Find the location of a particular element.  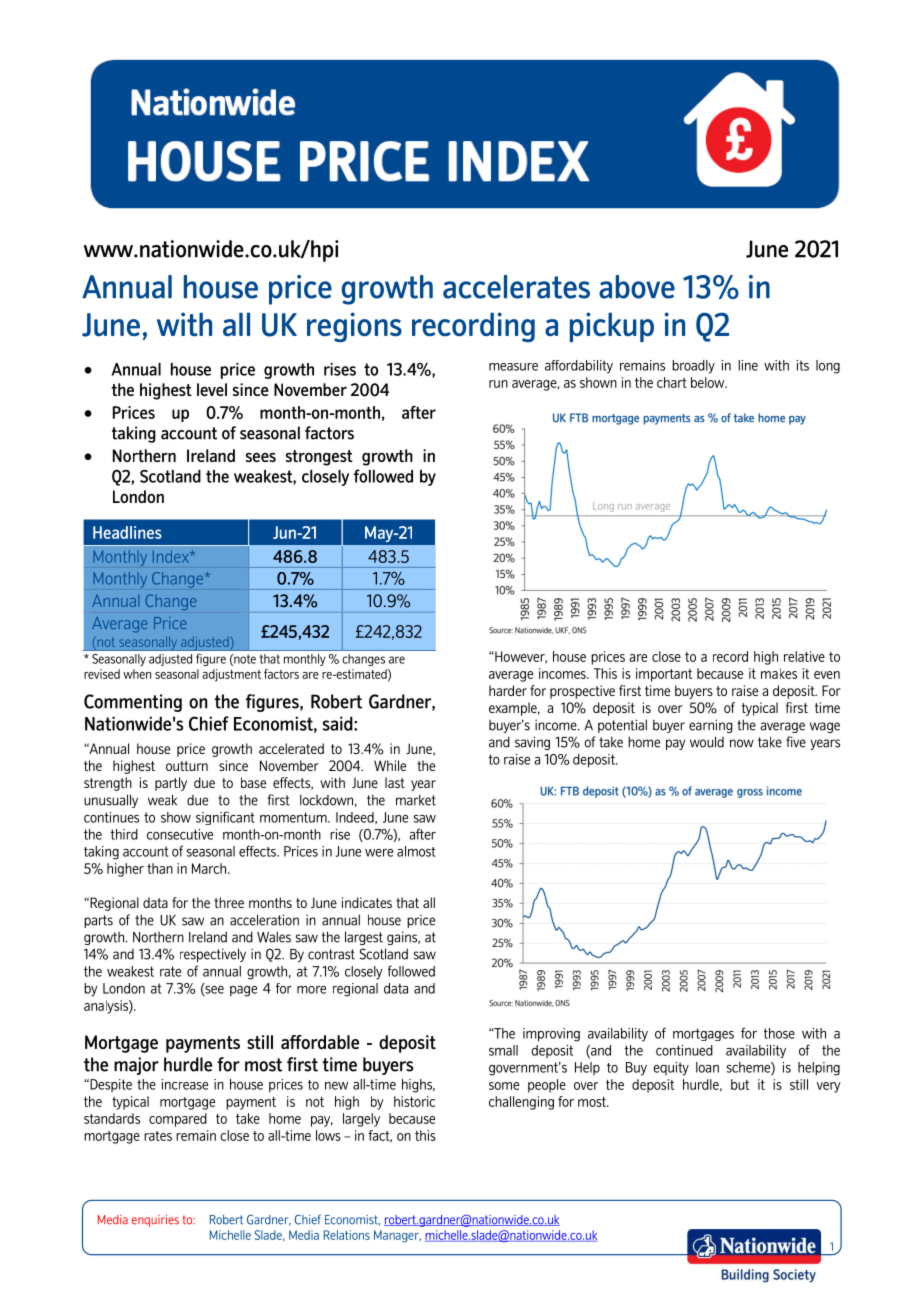

enquiries is located at coordinates (155, 1221).
